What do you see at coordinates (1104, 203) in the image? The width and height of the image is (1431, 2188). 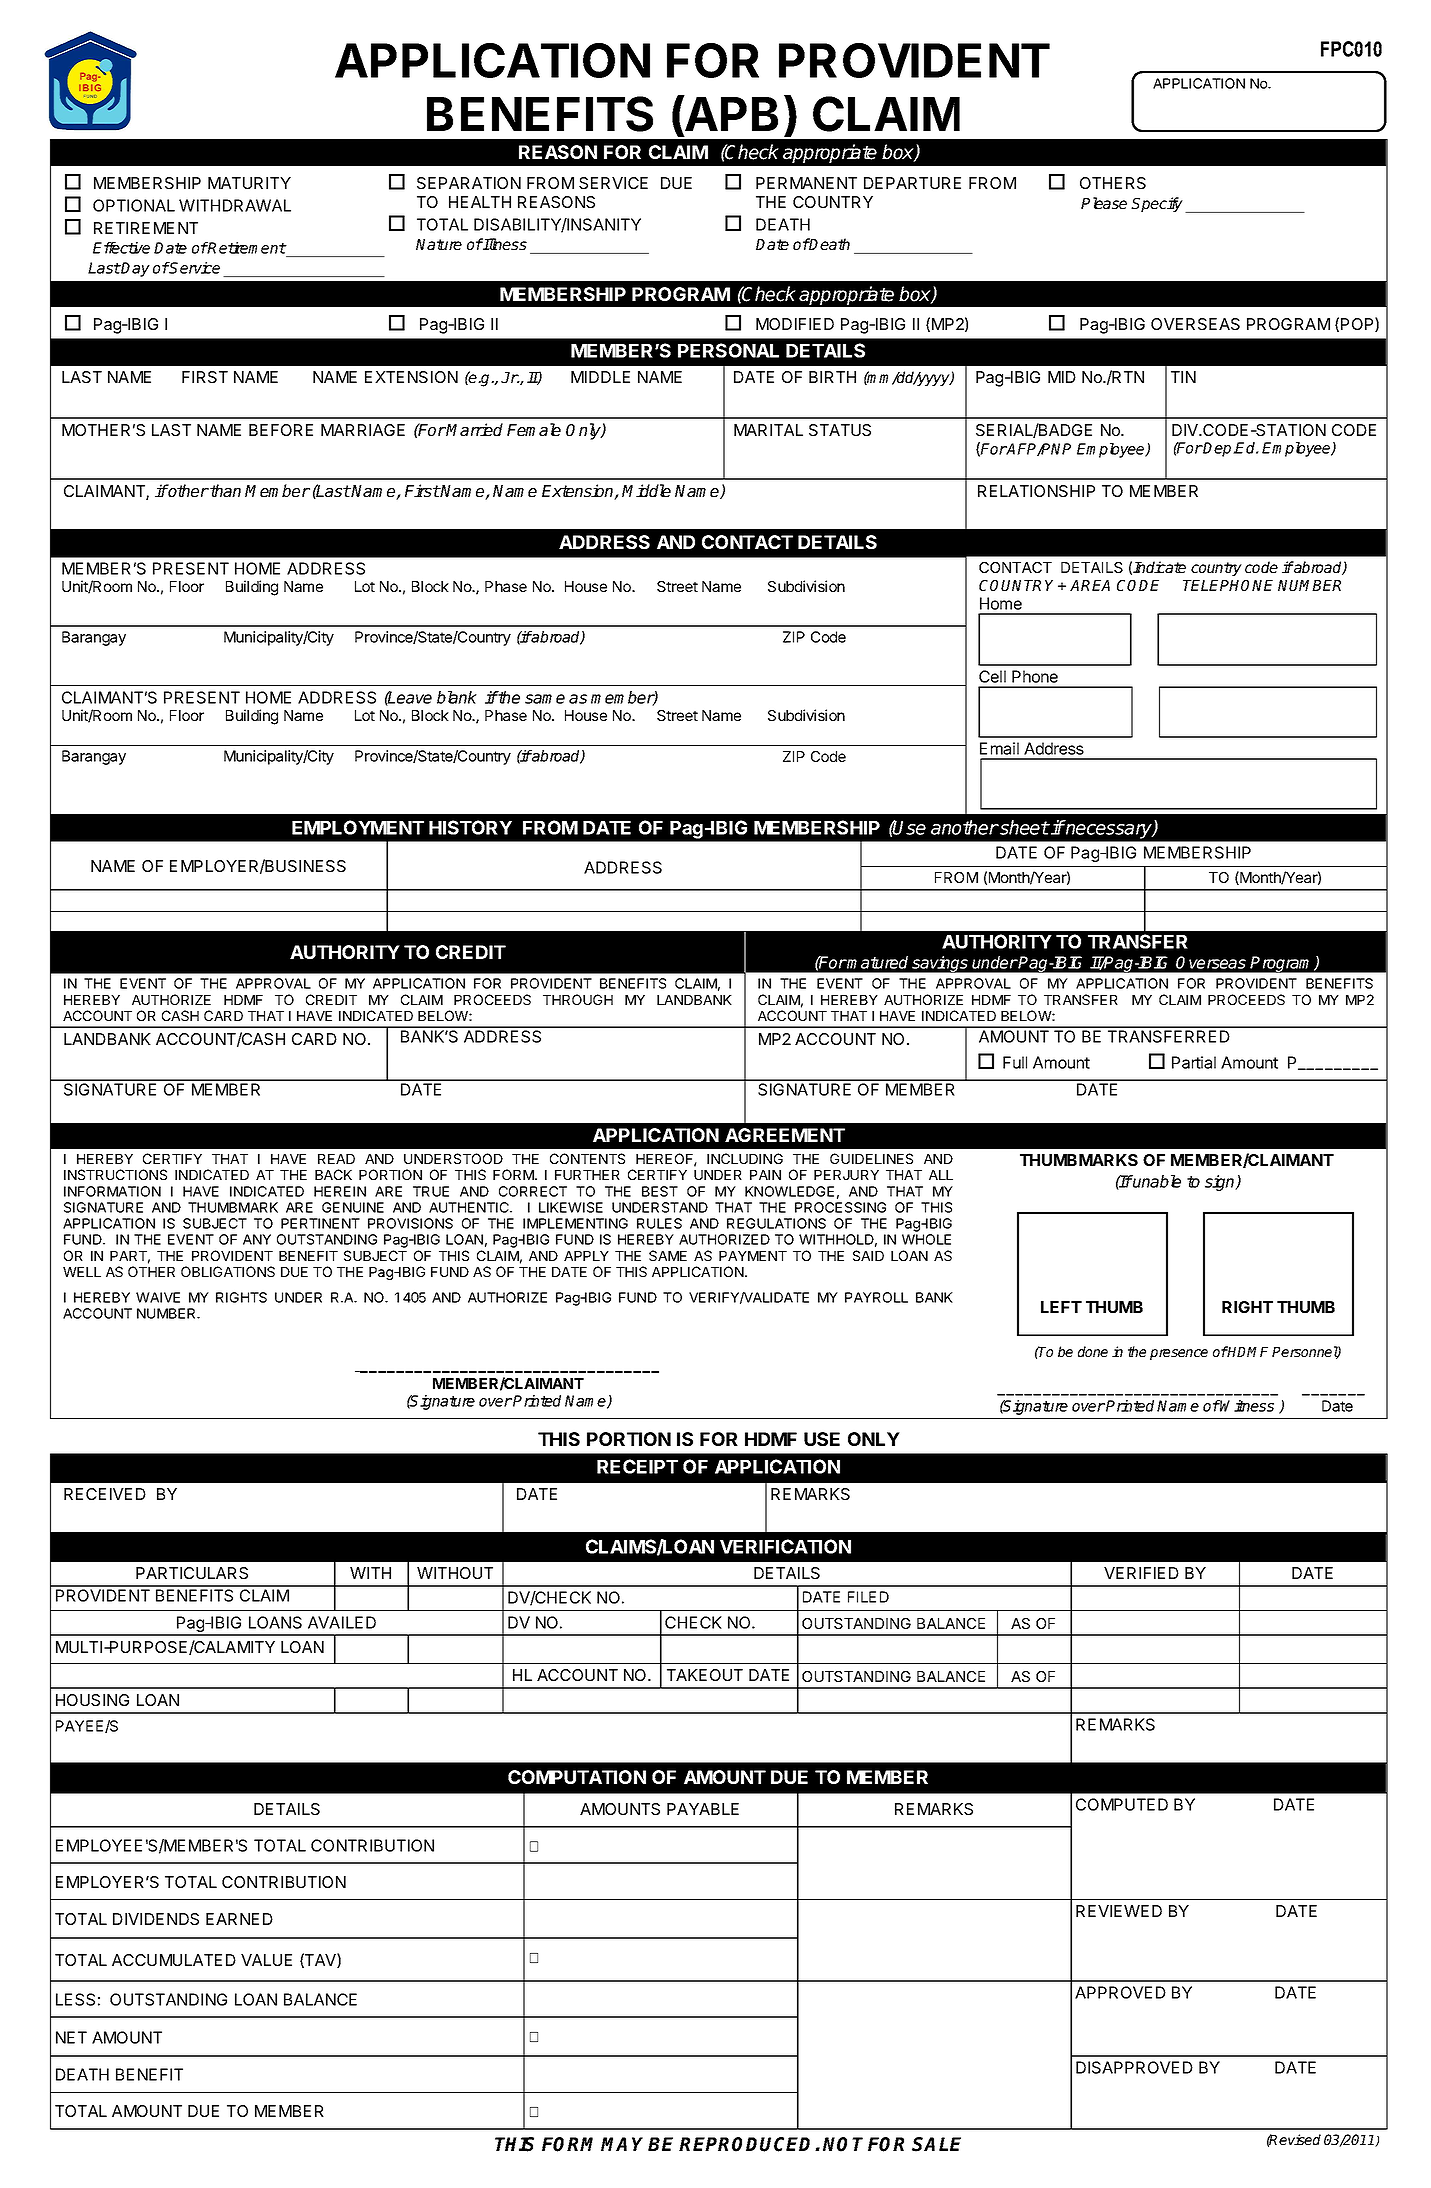 I see `Please` at bounding box center [1104, 203].
